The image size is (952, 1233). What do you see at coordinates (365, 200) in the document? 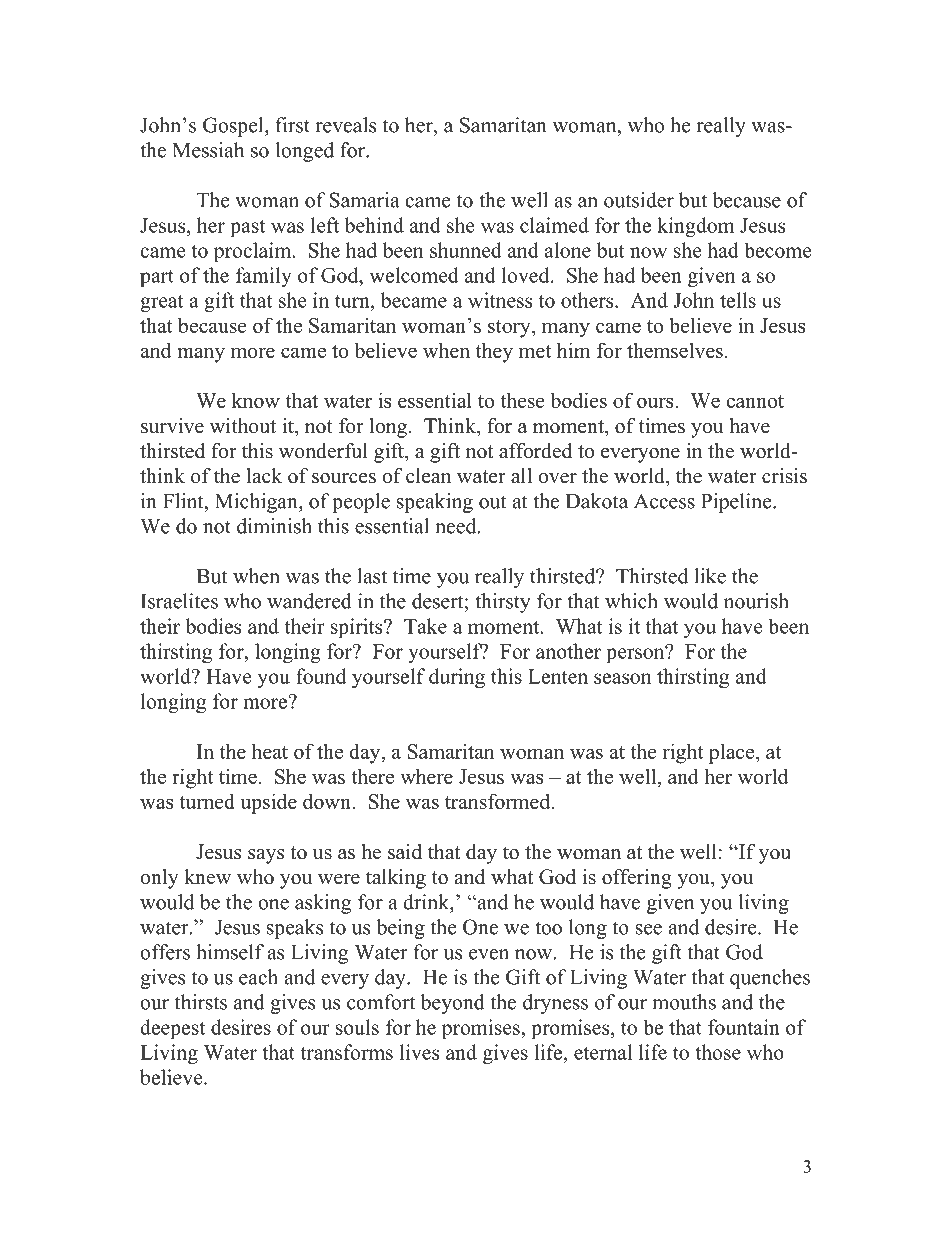
I see `Samaria` at bounding box center [365, 200].
